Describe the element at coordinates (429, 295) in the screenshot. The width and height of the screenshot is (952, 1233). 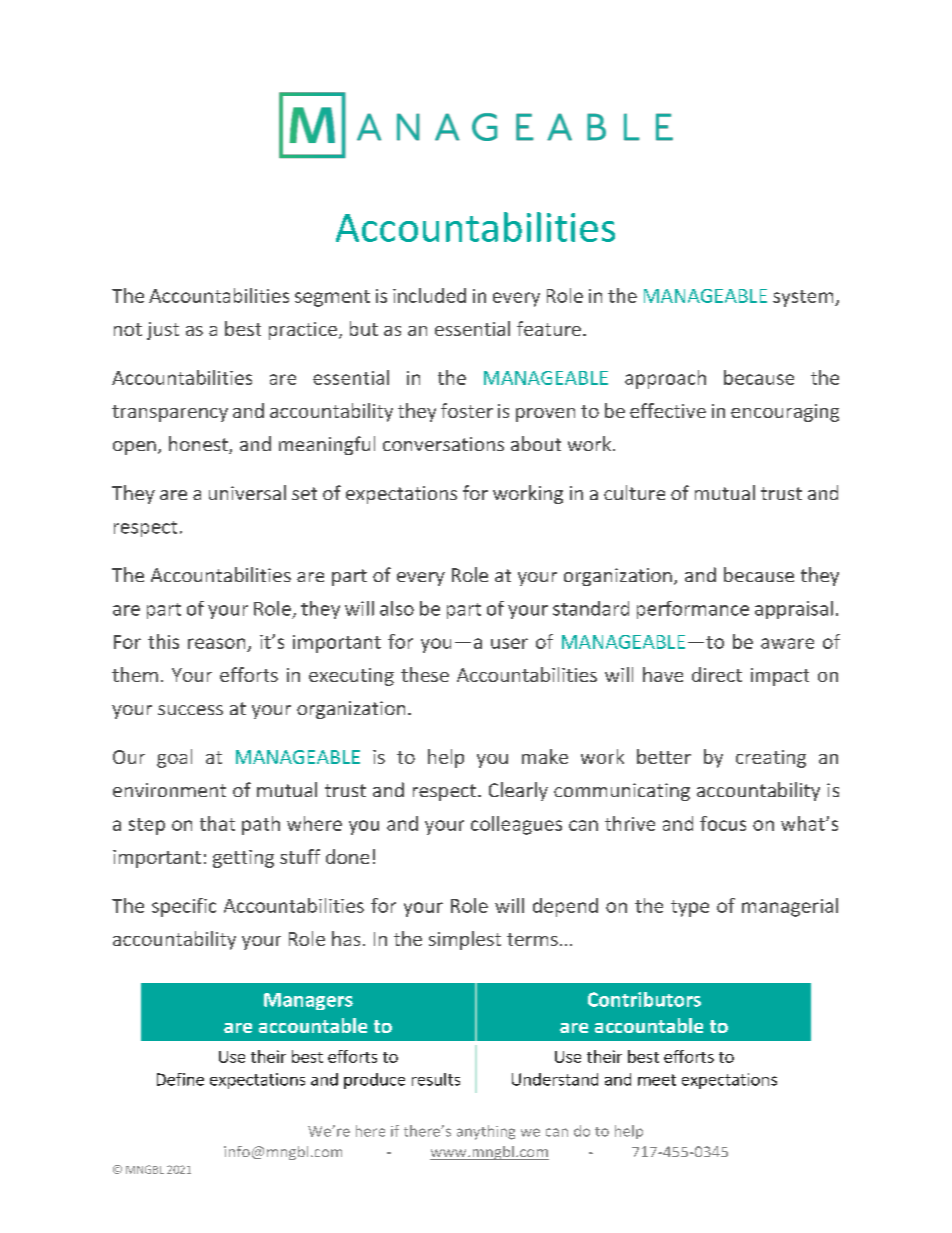
I see `included` at that location.
